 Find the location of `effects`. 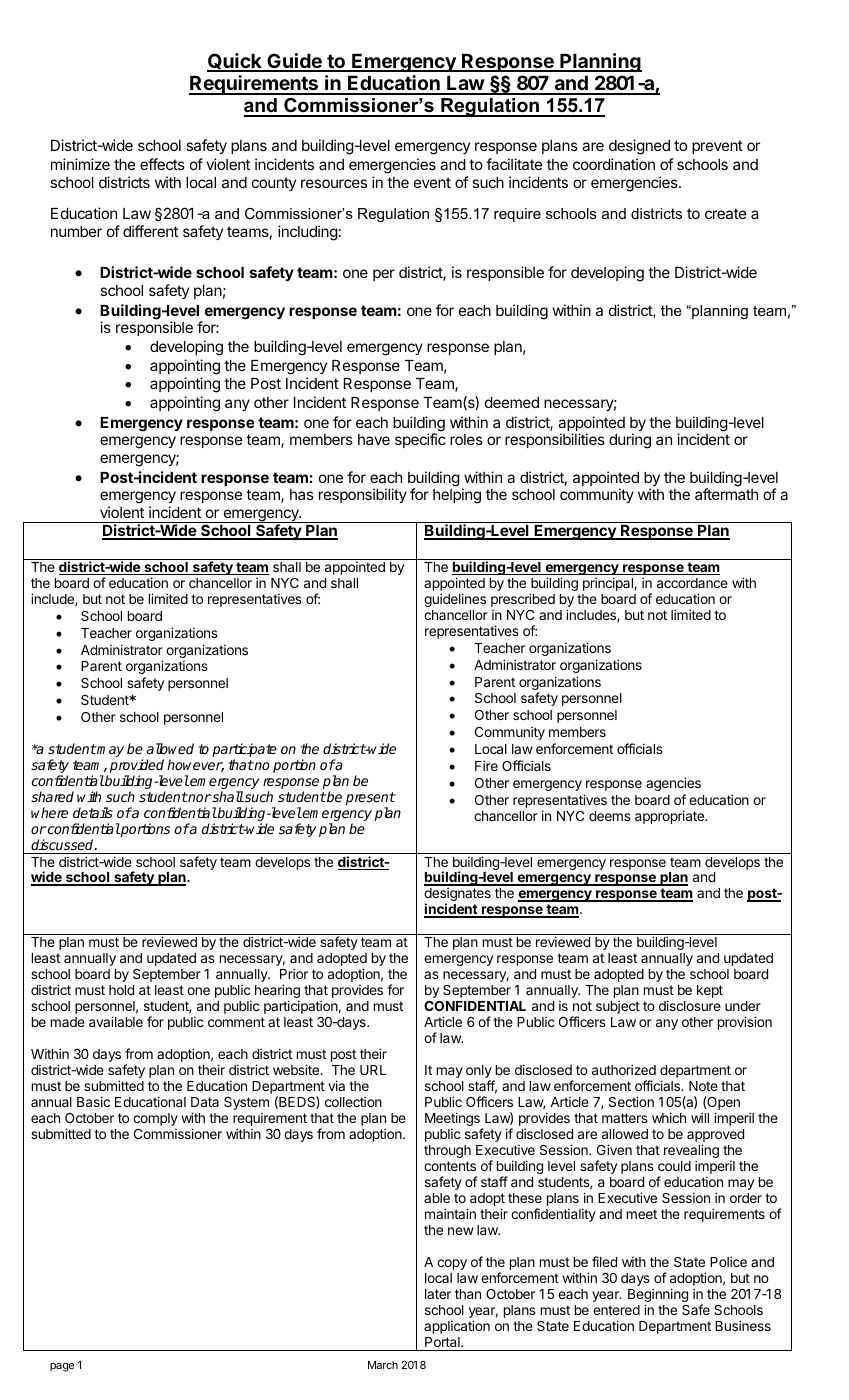

effects is located at coordinates (162, 164).
